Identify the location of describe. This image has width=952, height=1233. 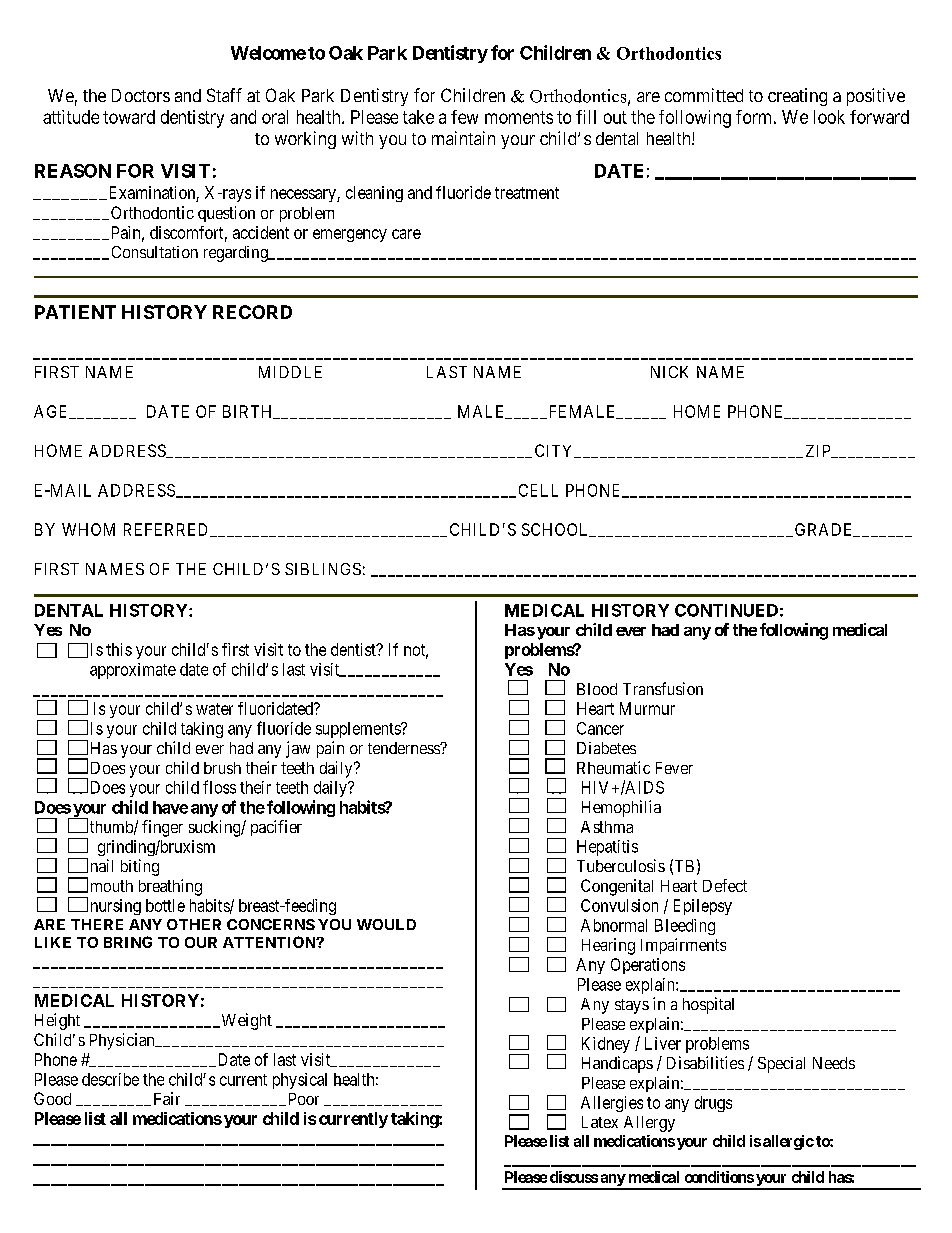
(110, 1079).
